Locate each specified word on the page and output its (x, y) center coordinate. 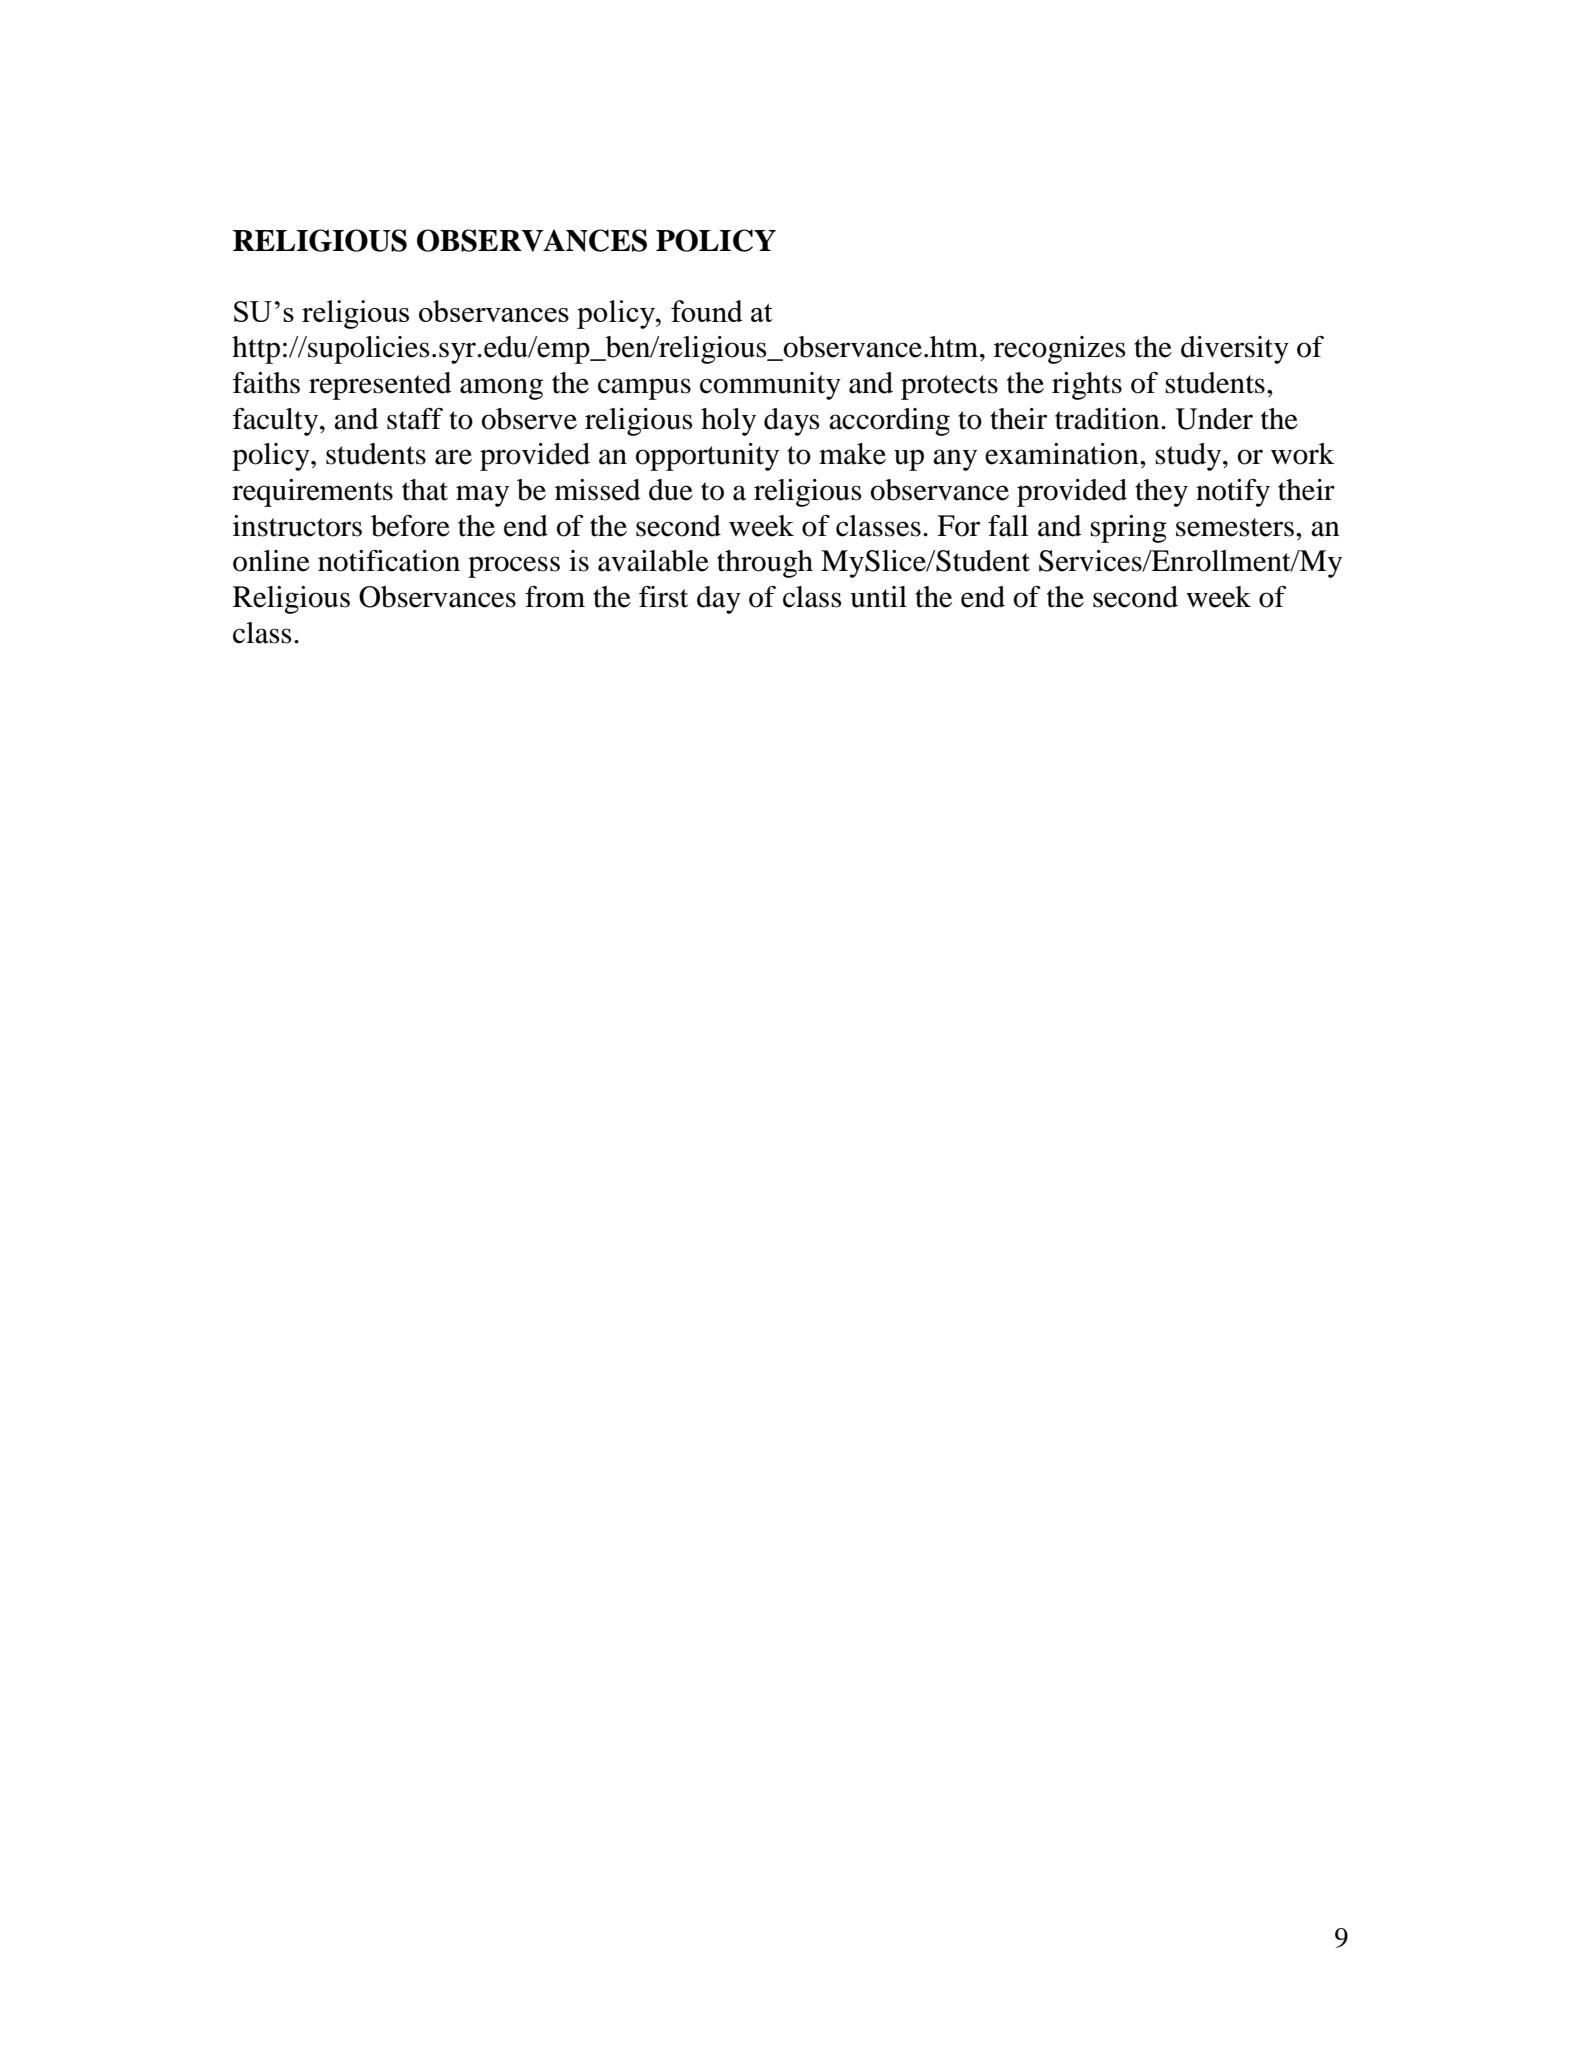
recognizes (1060, 350)
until (878, 597)
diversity (1235, 350)
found (707, 311)
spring (1128, 529)
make (852, 454)
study (1189, 457)
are (453, 457)
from (555, 597)
